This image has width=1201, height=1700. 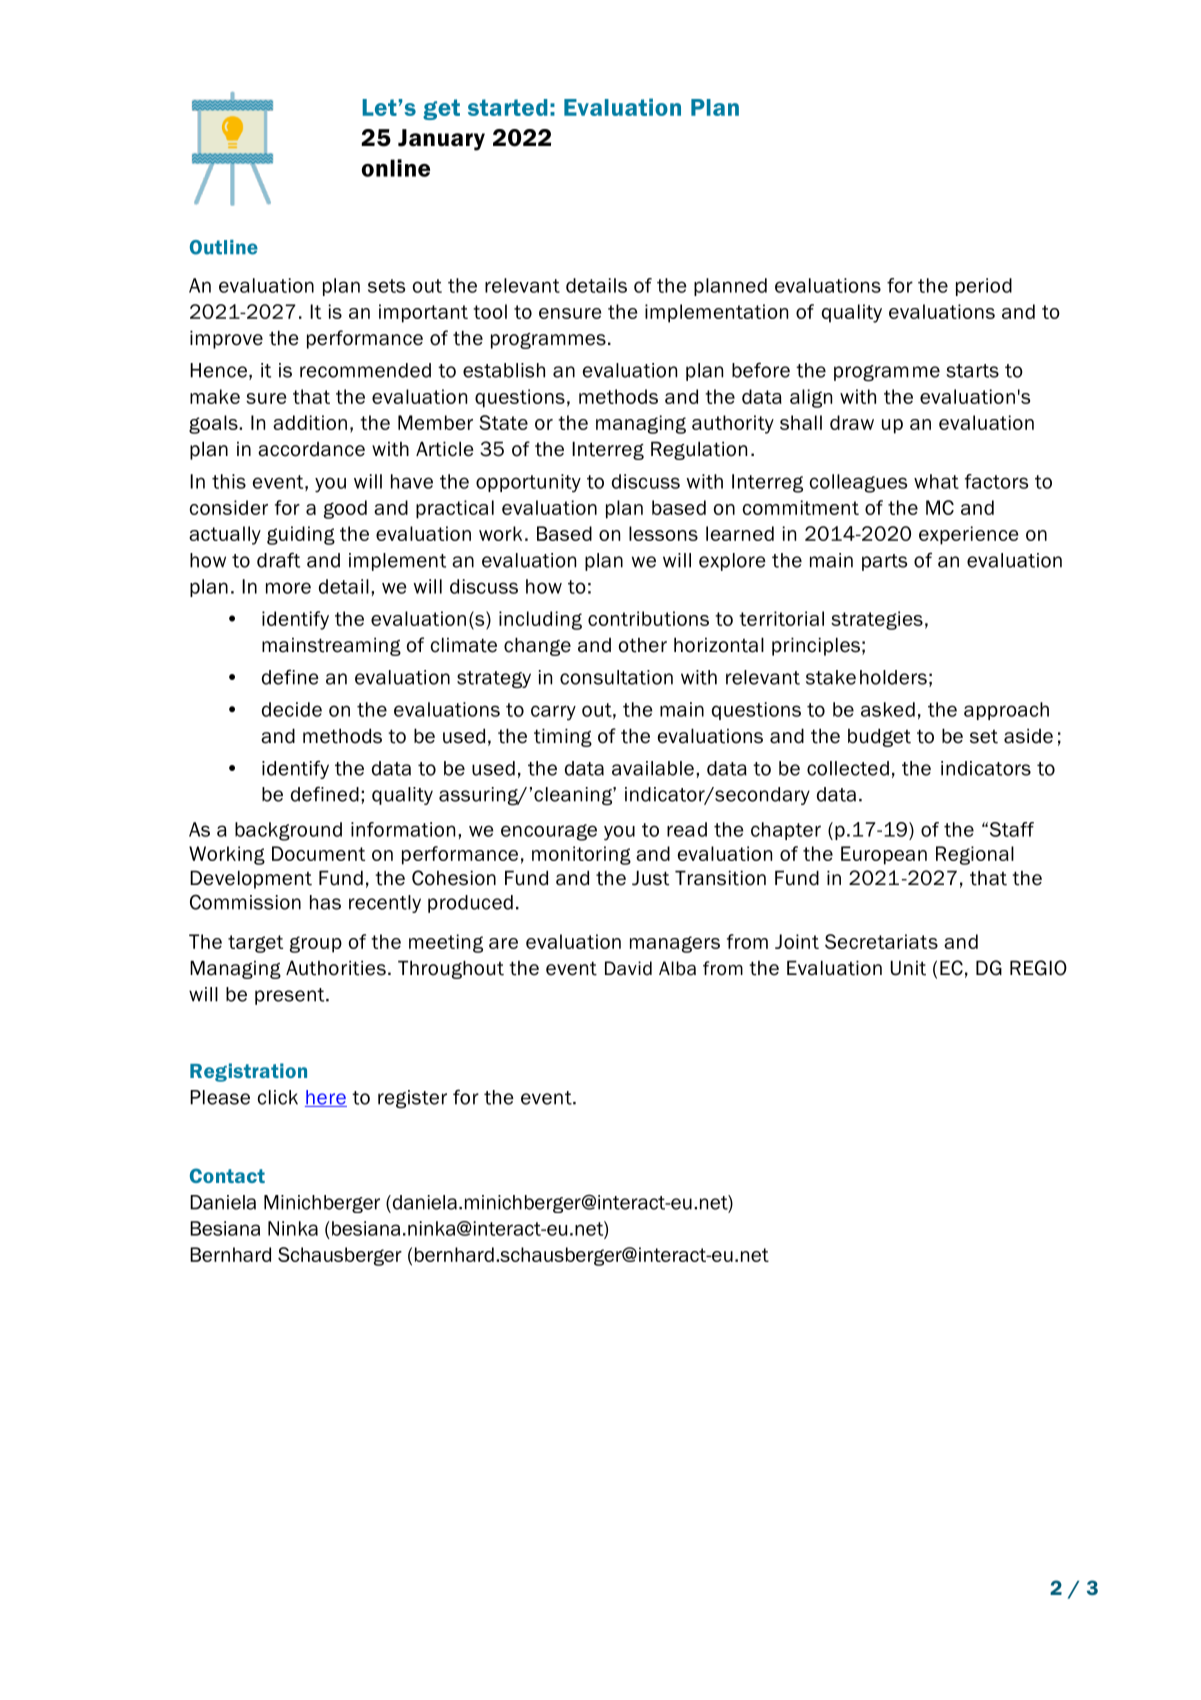 What do you see at coordinates (884, 855) in the image?
I see `European` at bounding box center [884, 855].
